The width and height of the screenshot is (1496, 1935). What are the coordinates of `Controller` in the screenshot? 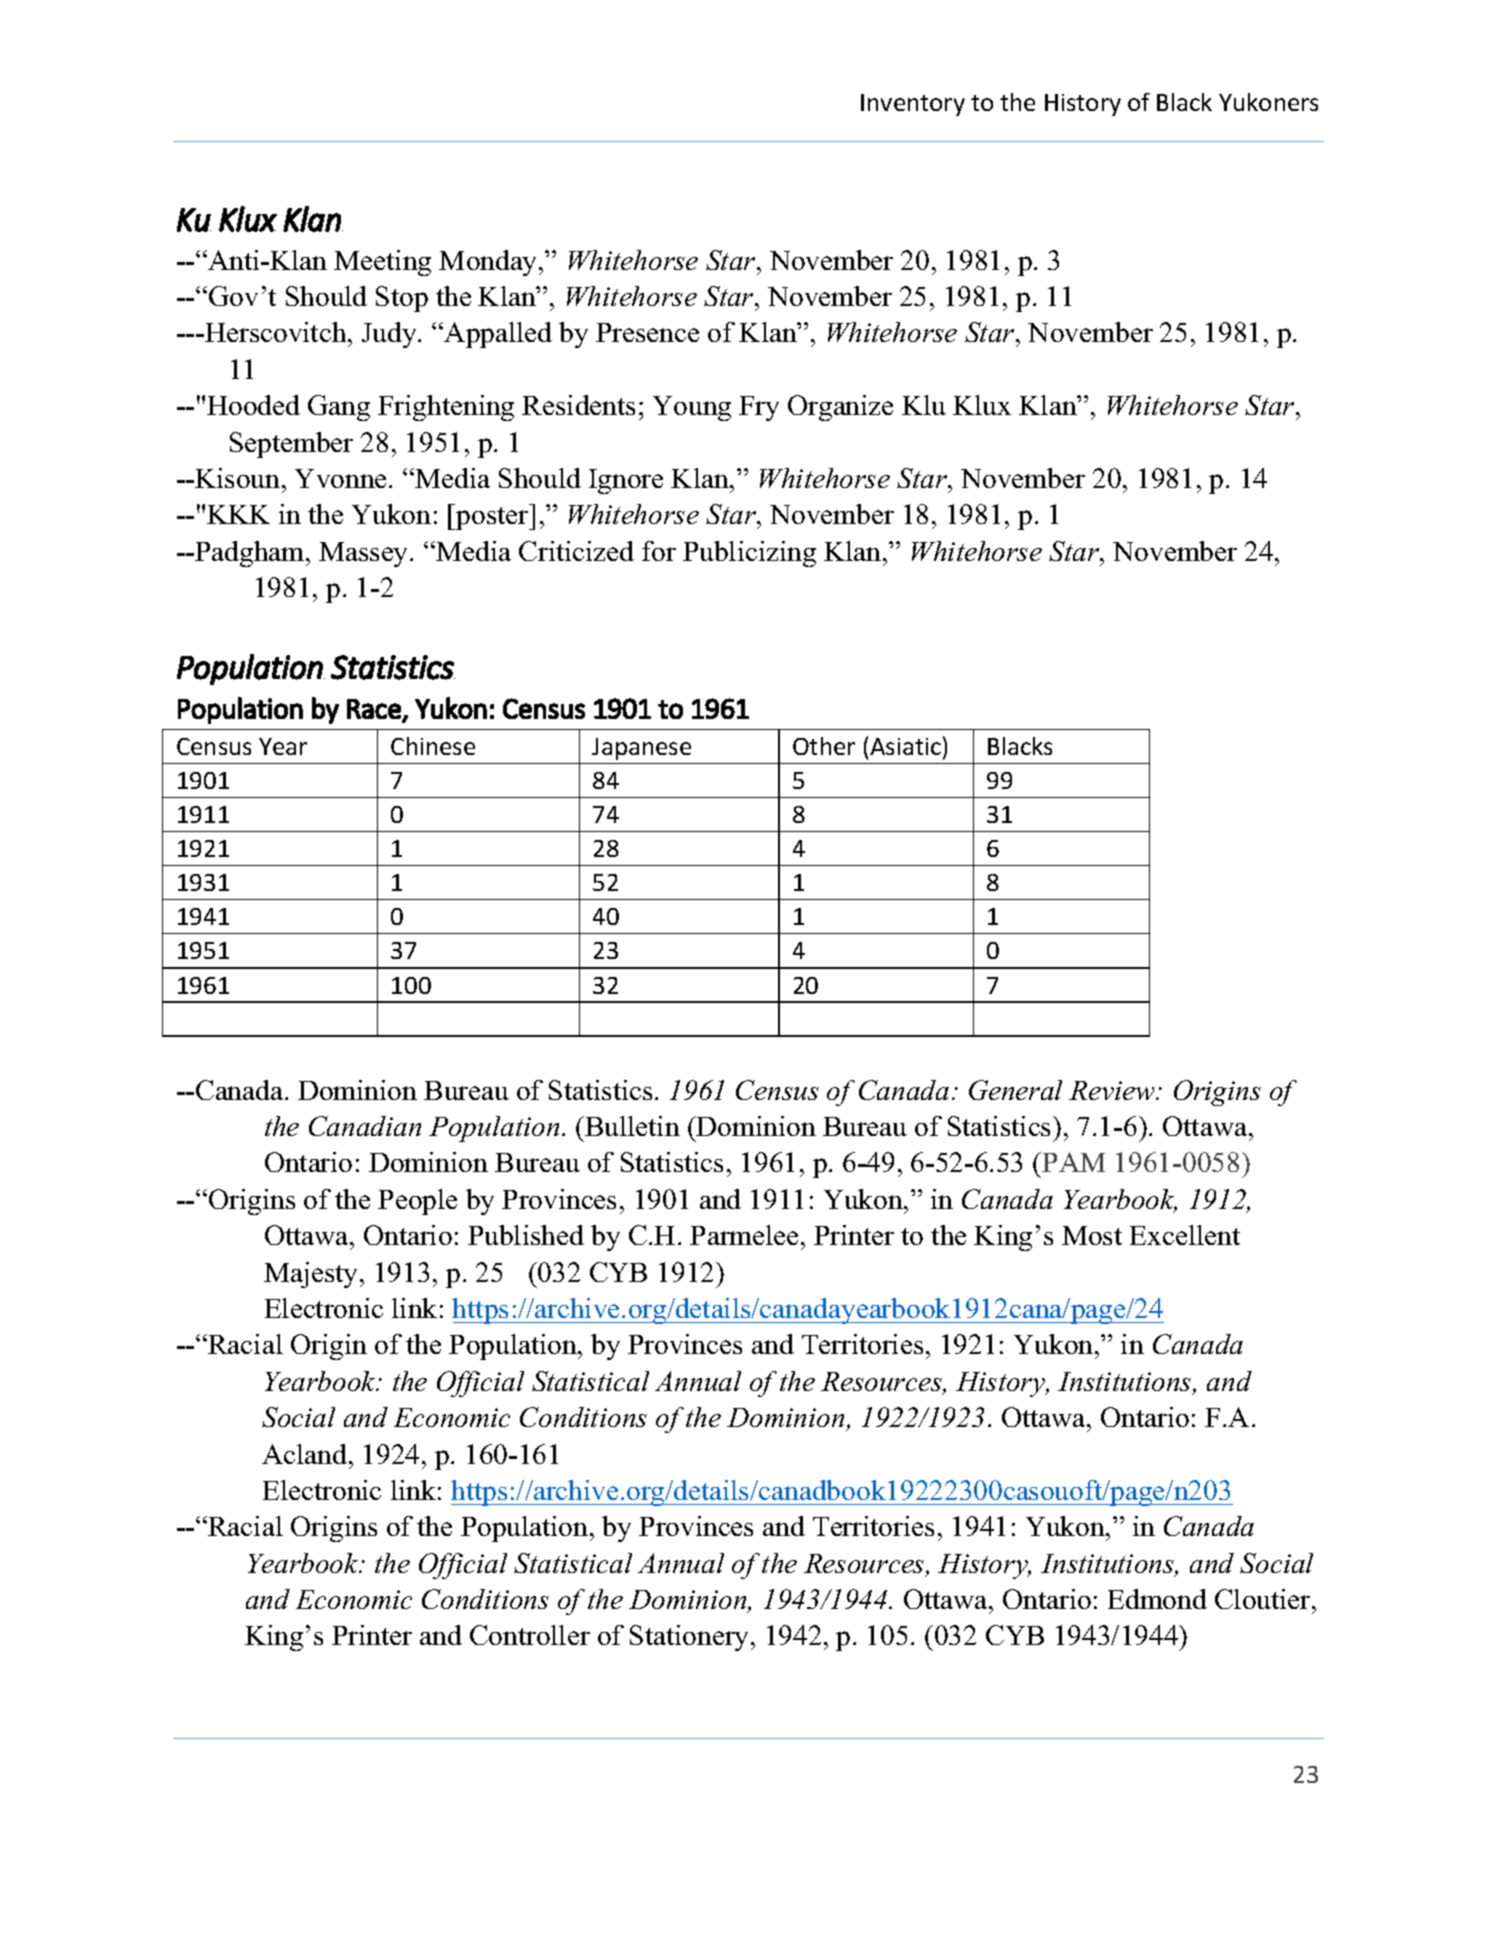 It's located at (530, 1635).
